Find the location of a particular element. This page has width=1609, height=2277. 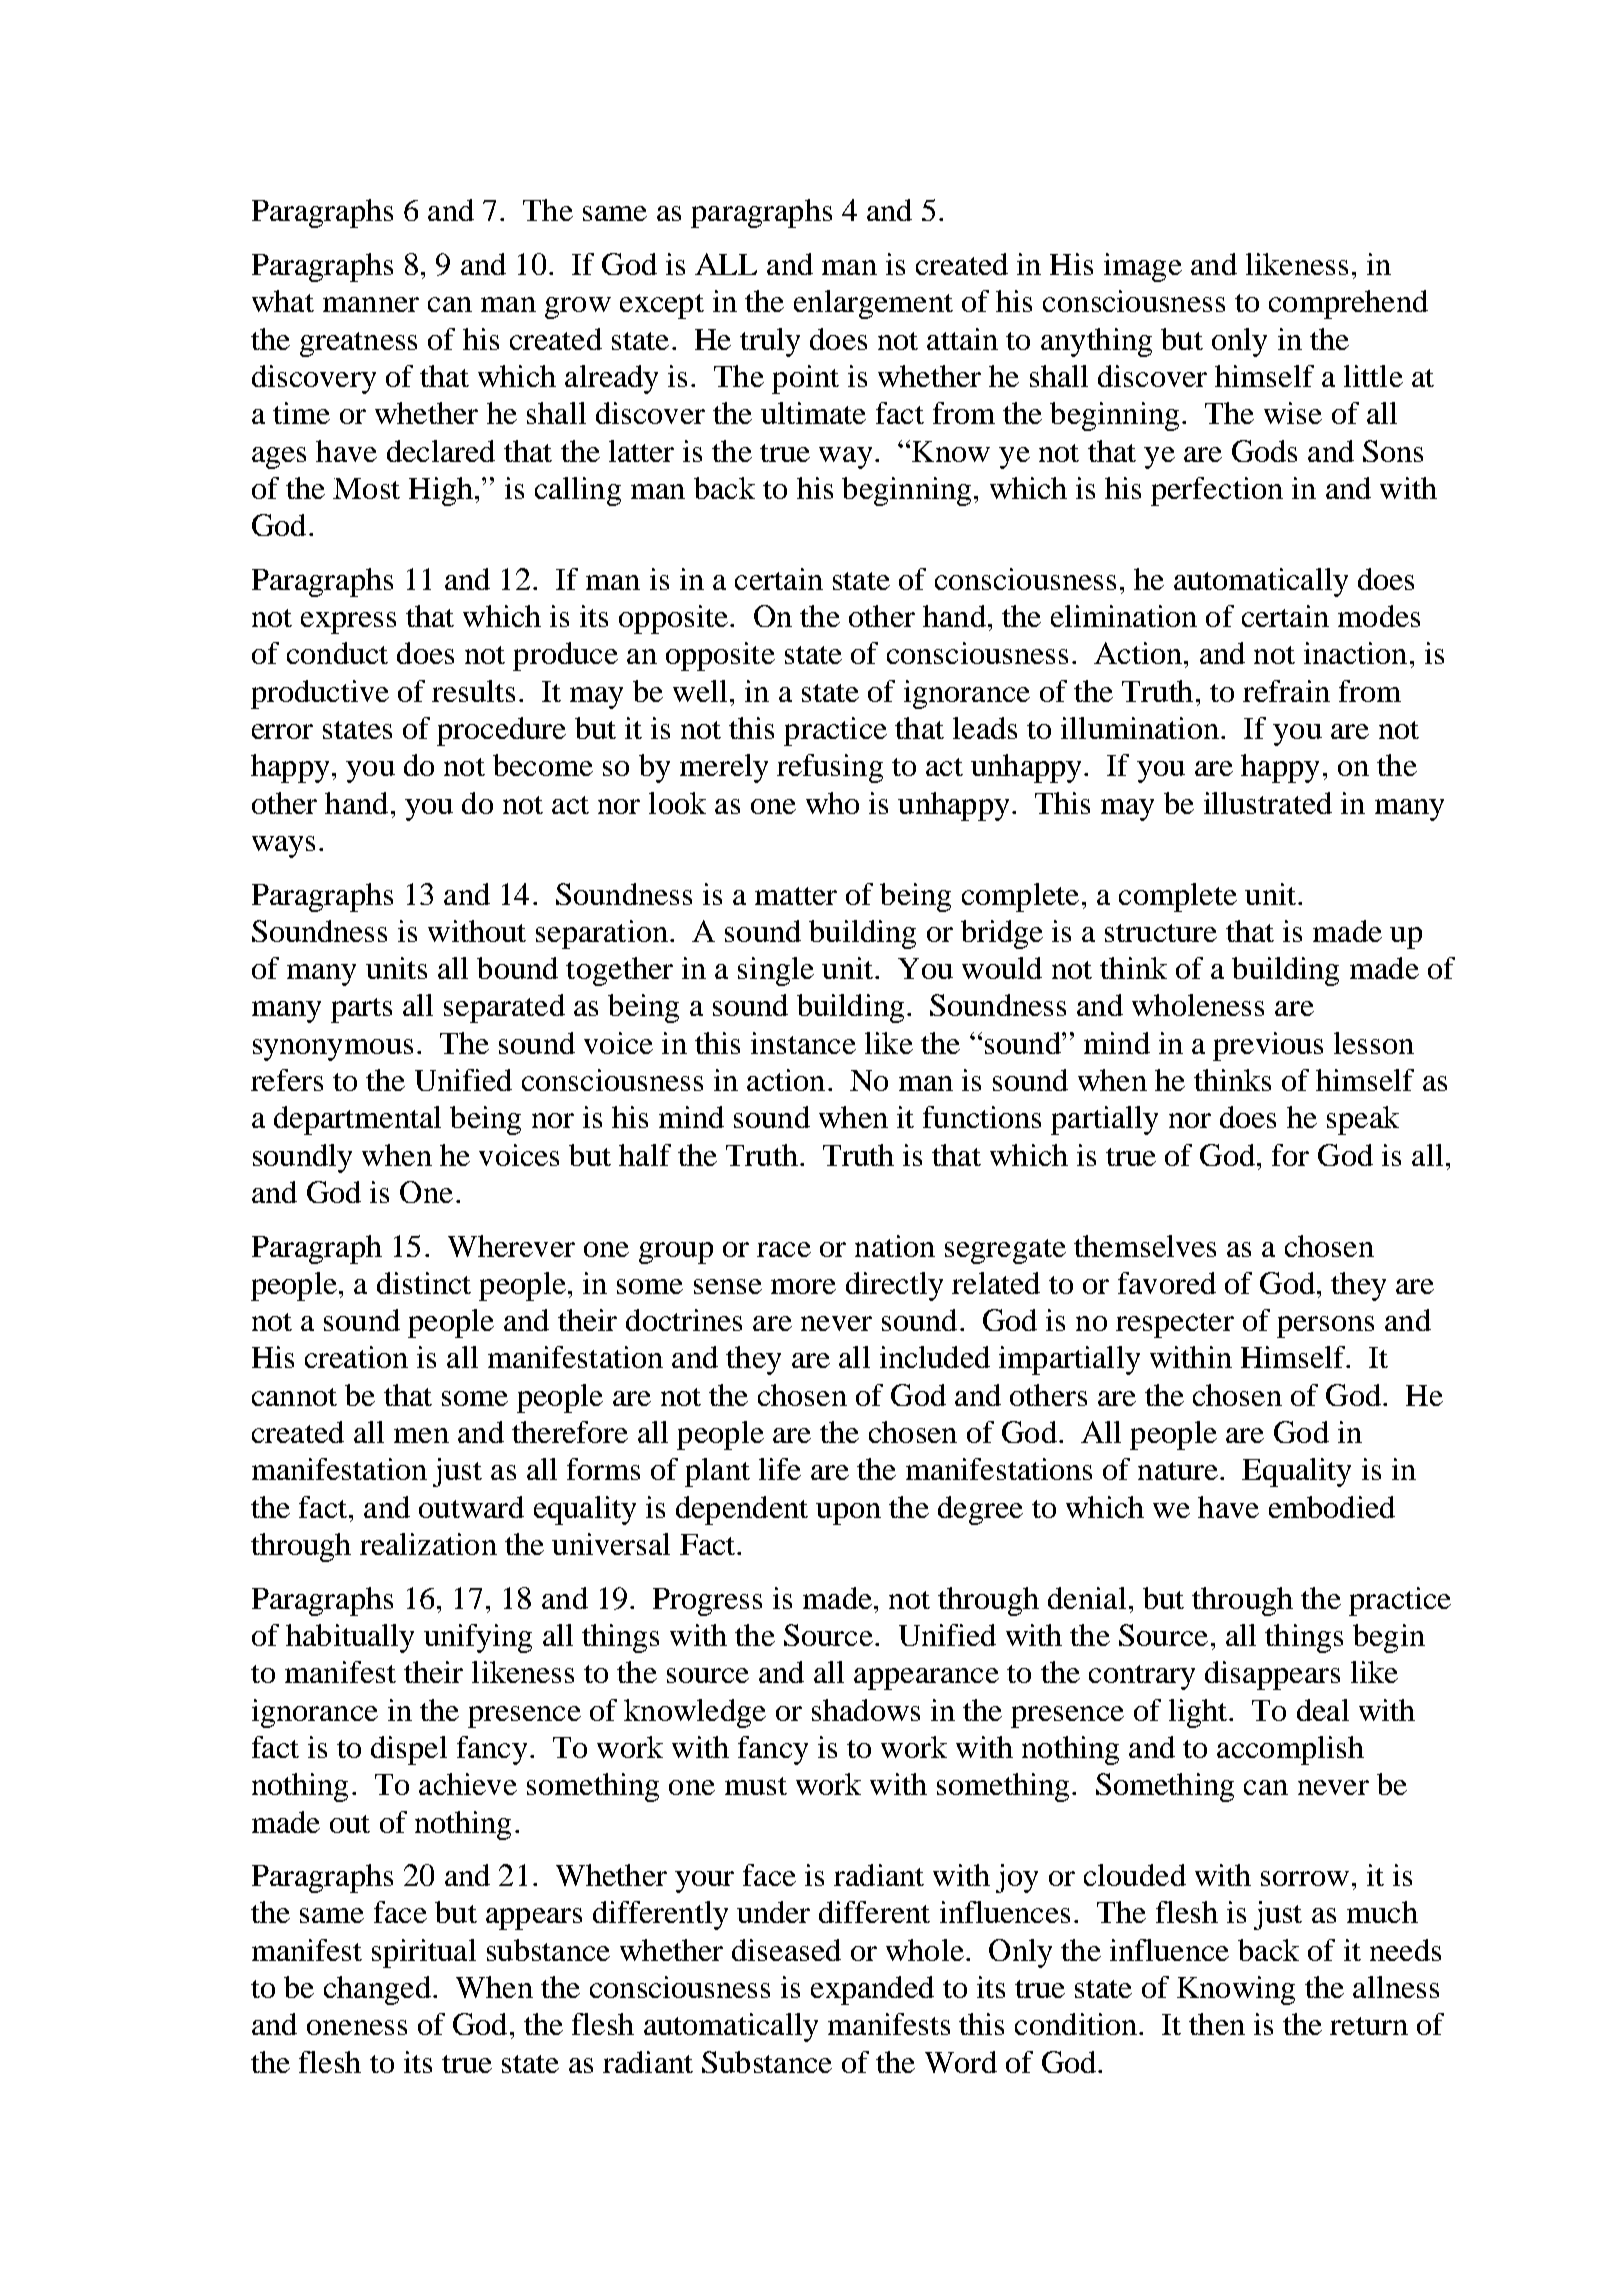

upon is located at coordinates (848, 1514).
